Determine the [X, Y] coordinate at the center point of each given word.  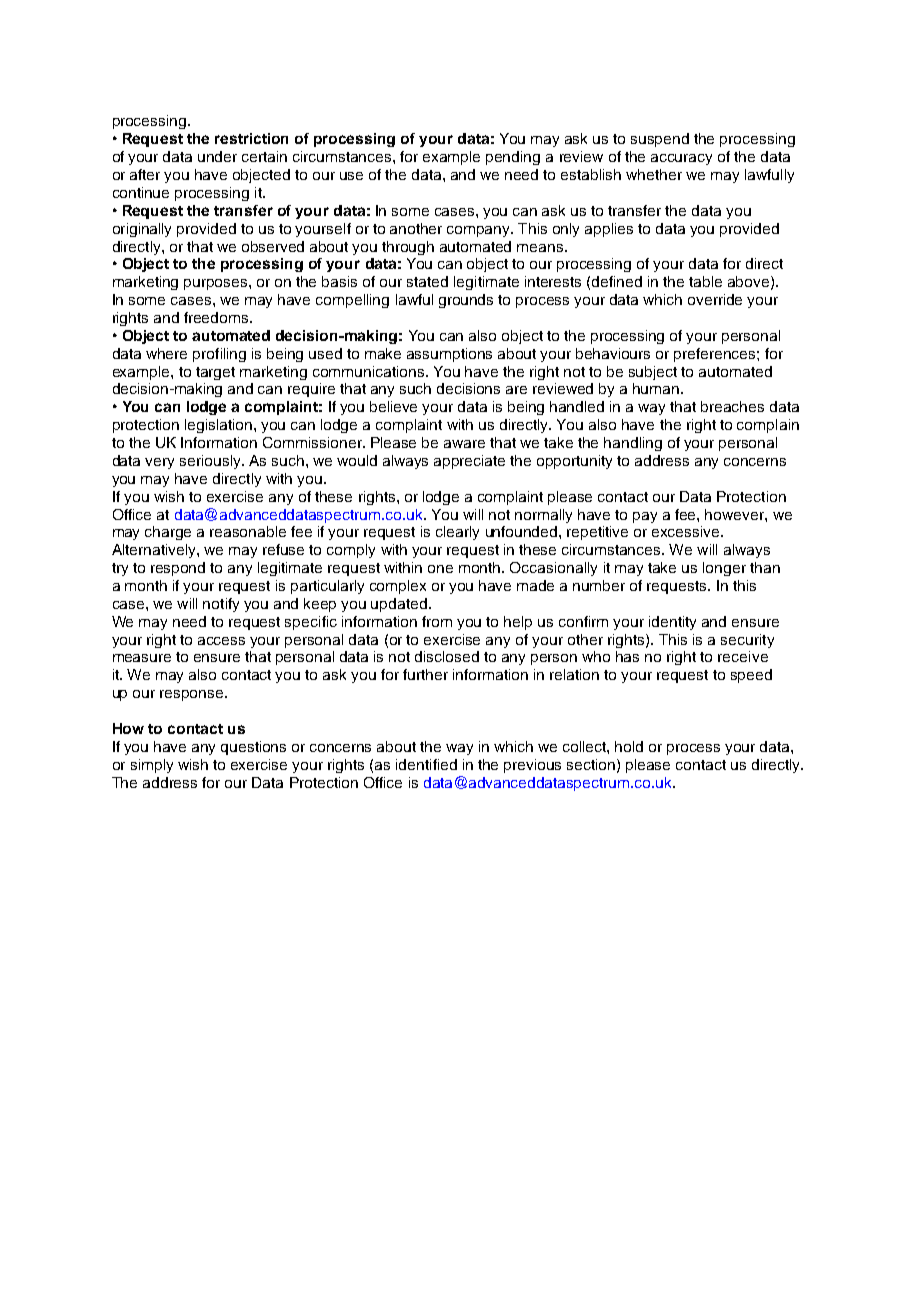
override [715, 299]
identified [426, 764]
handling [633, 444]
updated [399, 605]
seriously [211, 462]
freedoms [217, 317]
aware [464, 444]
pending [513, 158]
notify [221, 605]
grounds [466, 301]
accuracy [681, 159]
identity [672, 623]
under [217, 156]
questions [253, 748]
